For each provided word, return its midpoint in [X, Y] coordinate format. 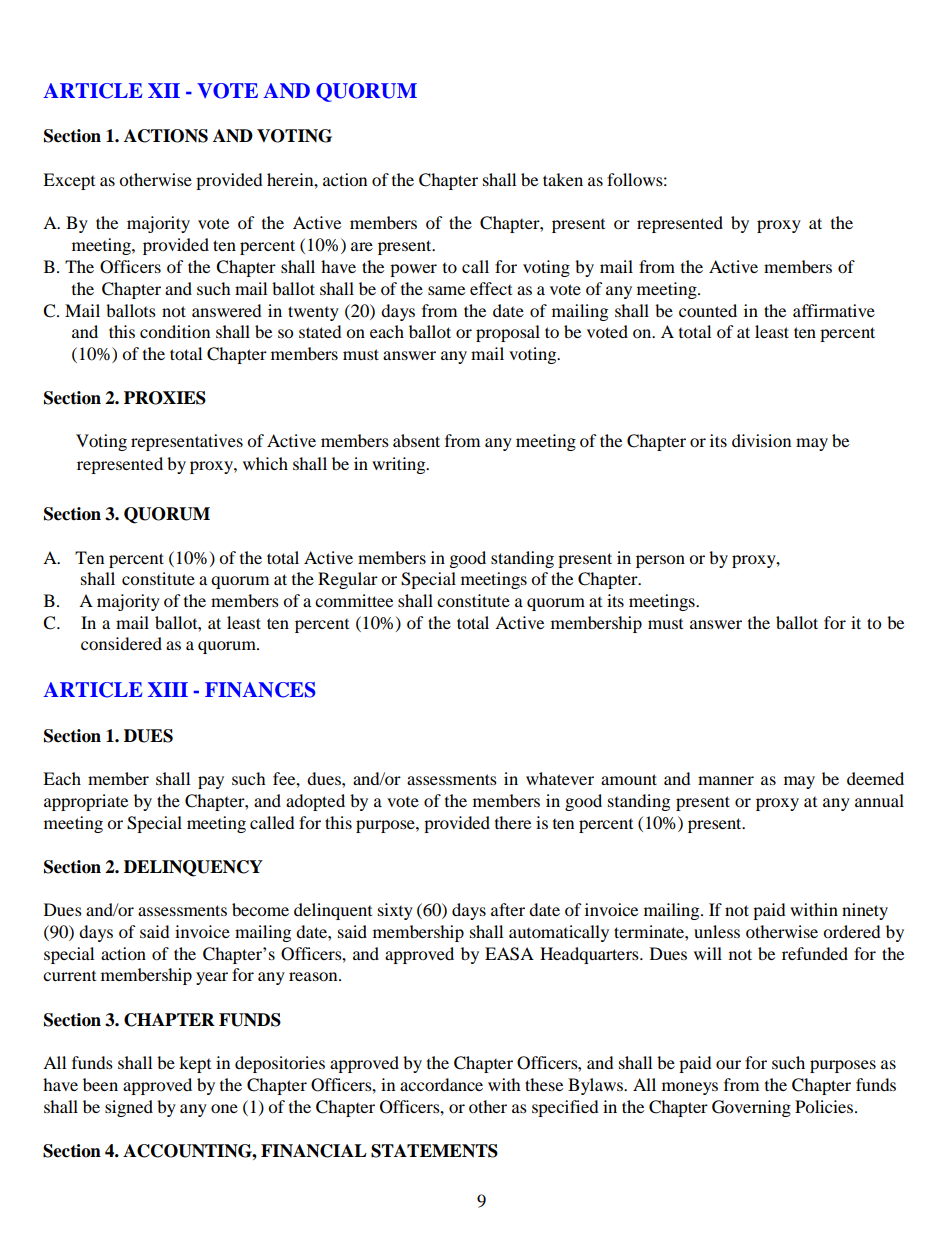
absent [416, 440]
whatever [560, 778]
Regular [348, 580]
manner [726, 780]
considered [121, 643]
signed [129, 1108]
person [660, 561]
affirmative [834, 310]
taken [563, 179]
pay [211, 782]
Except [69, 181]
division [761, 440]
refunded [815, 953]
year [212, 978]
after [508, 909]
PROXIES [165, 398]
